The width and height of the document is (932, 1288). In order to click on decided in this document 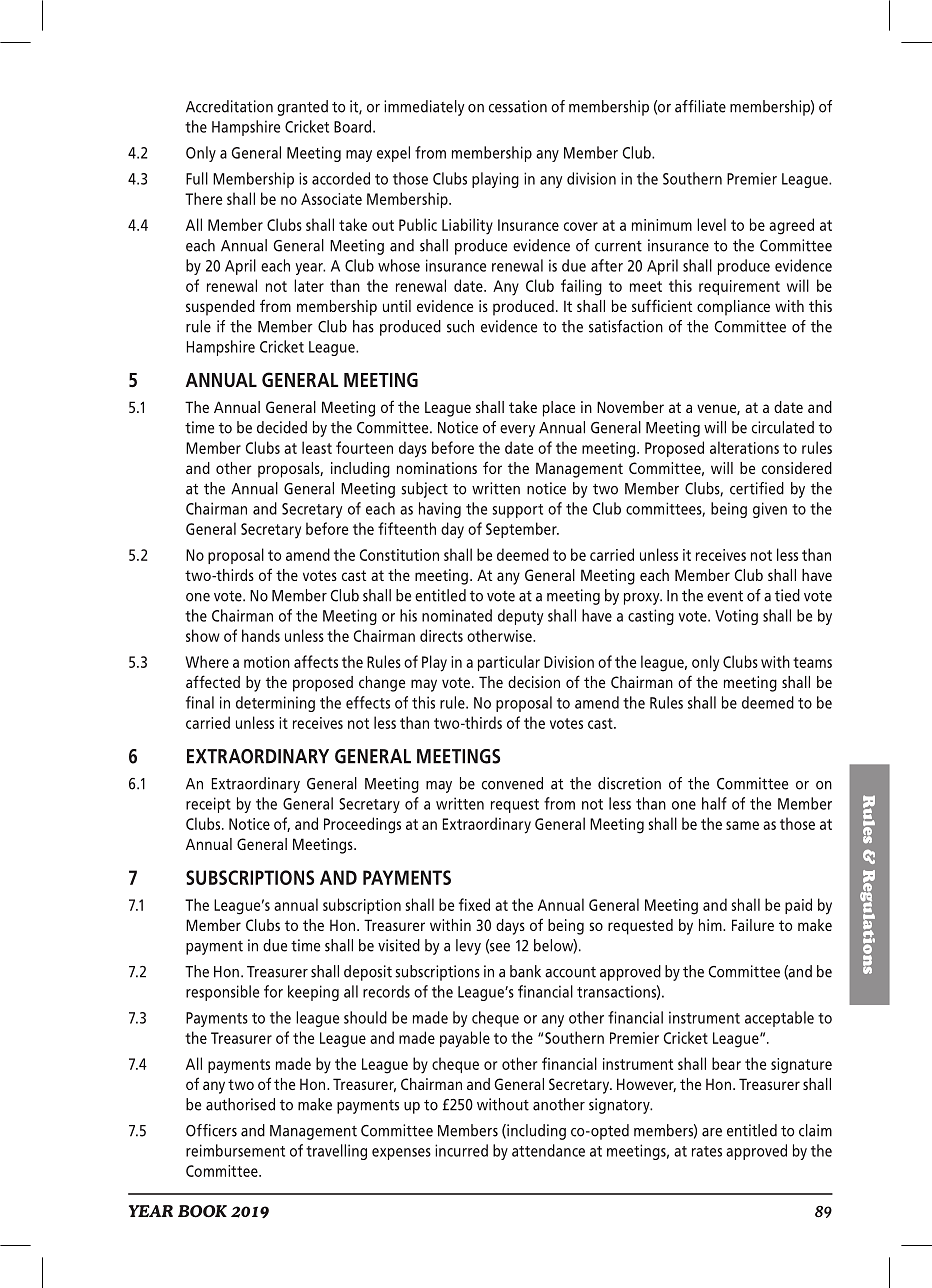, I will do `click(282, 427)`.
